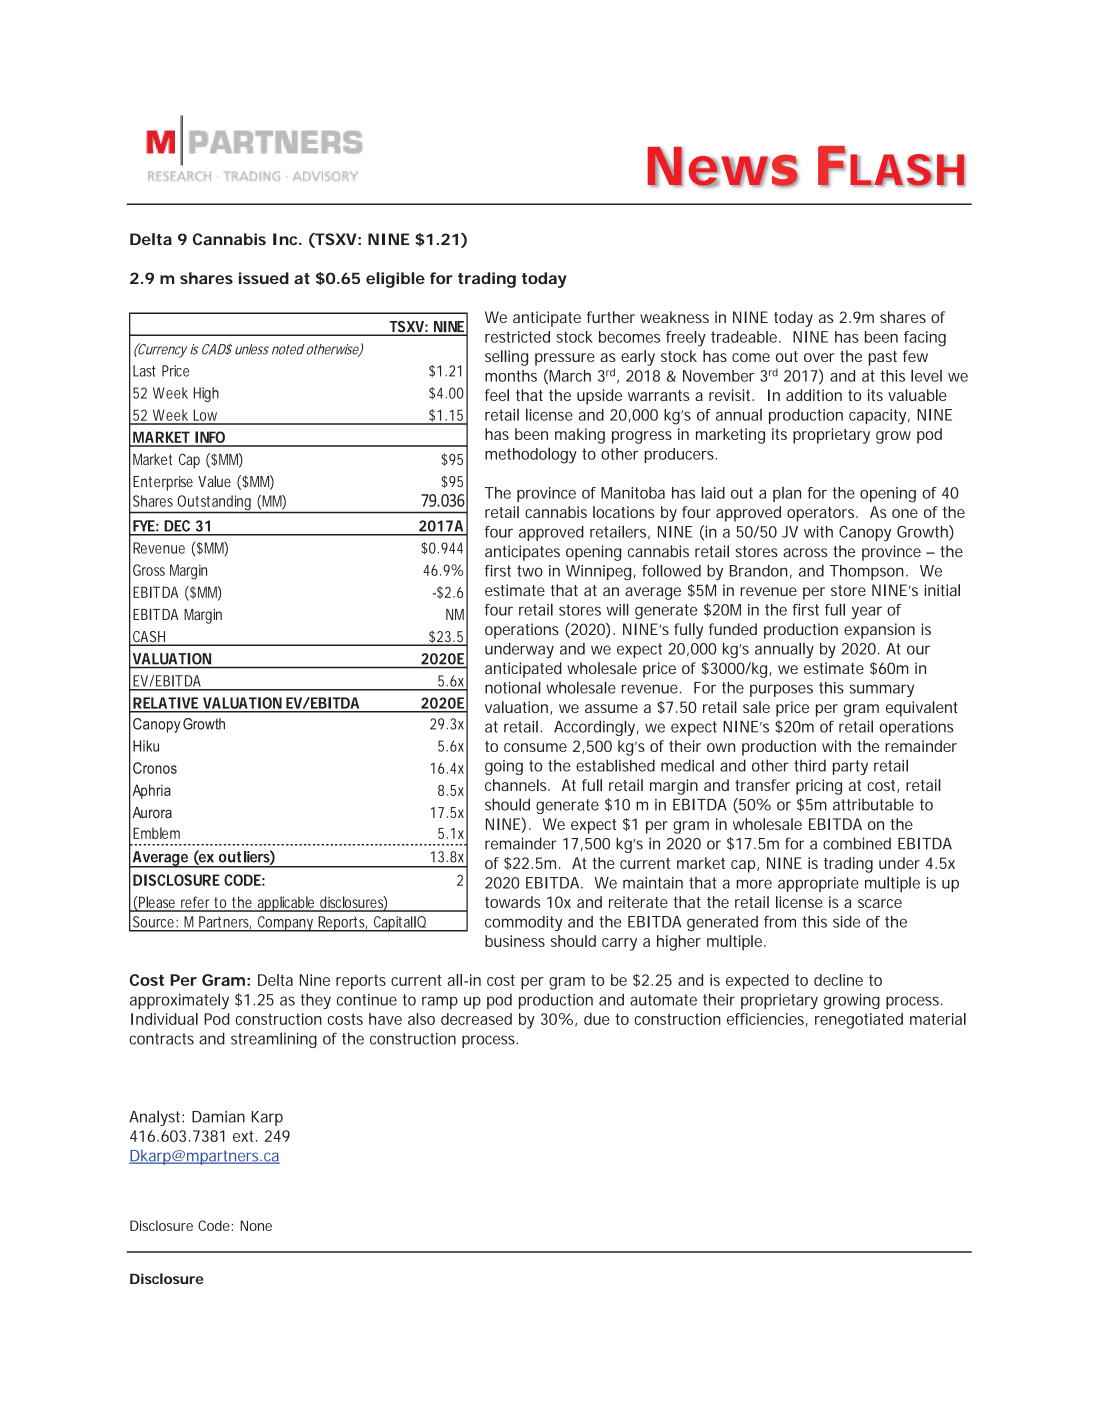  Describe the element at coordinates (144, 371) in the screenshot. I see `Last` at that location.
